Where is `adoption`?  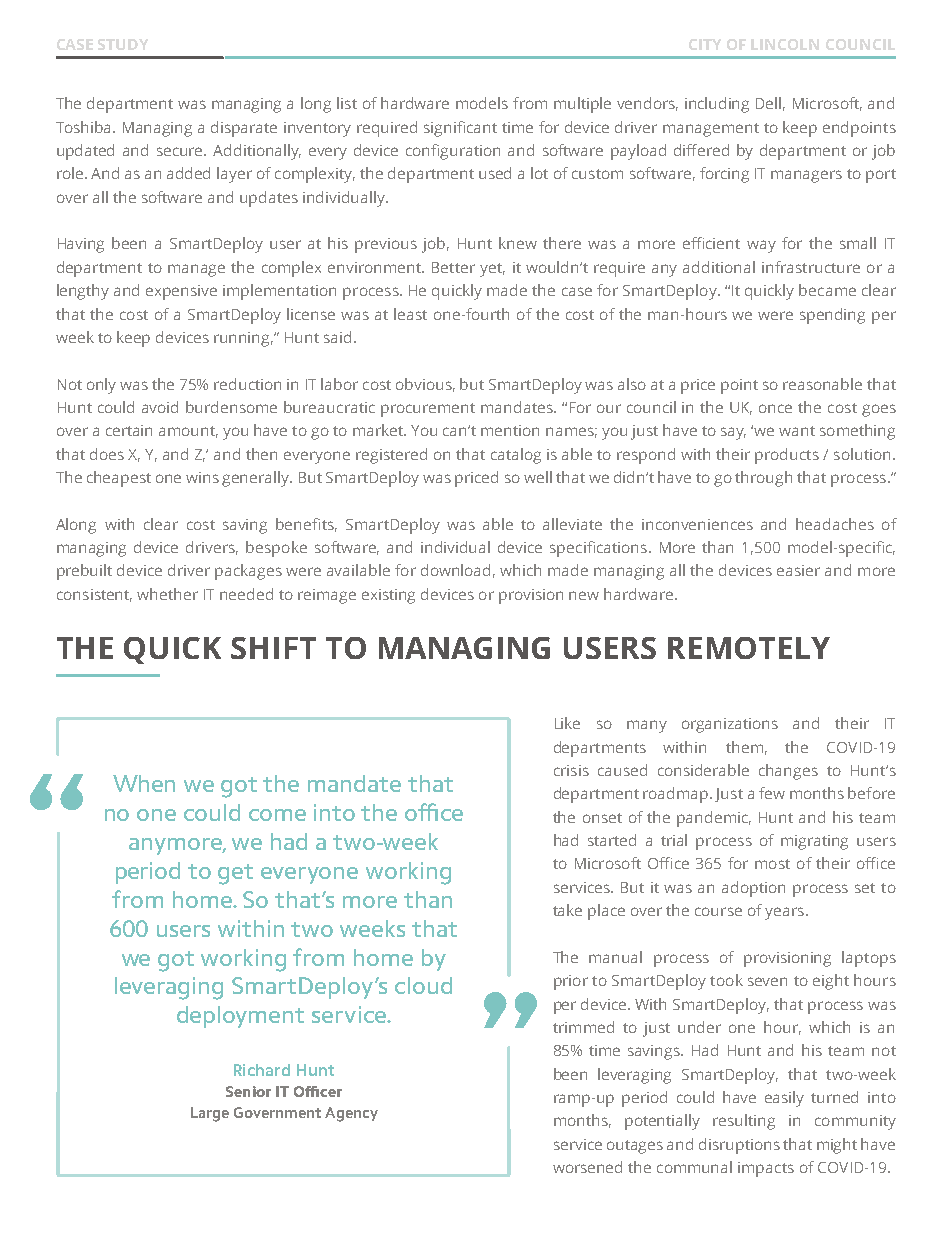
adoption is located at coordinates (753, 889).
